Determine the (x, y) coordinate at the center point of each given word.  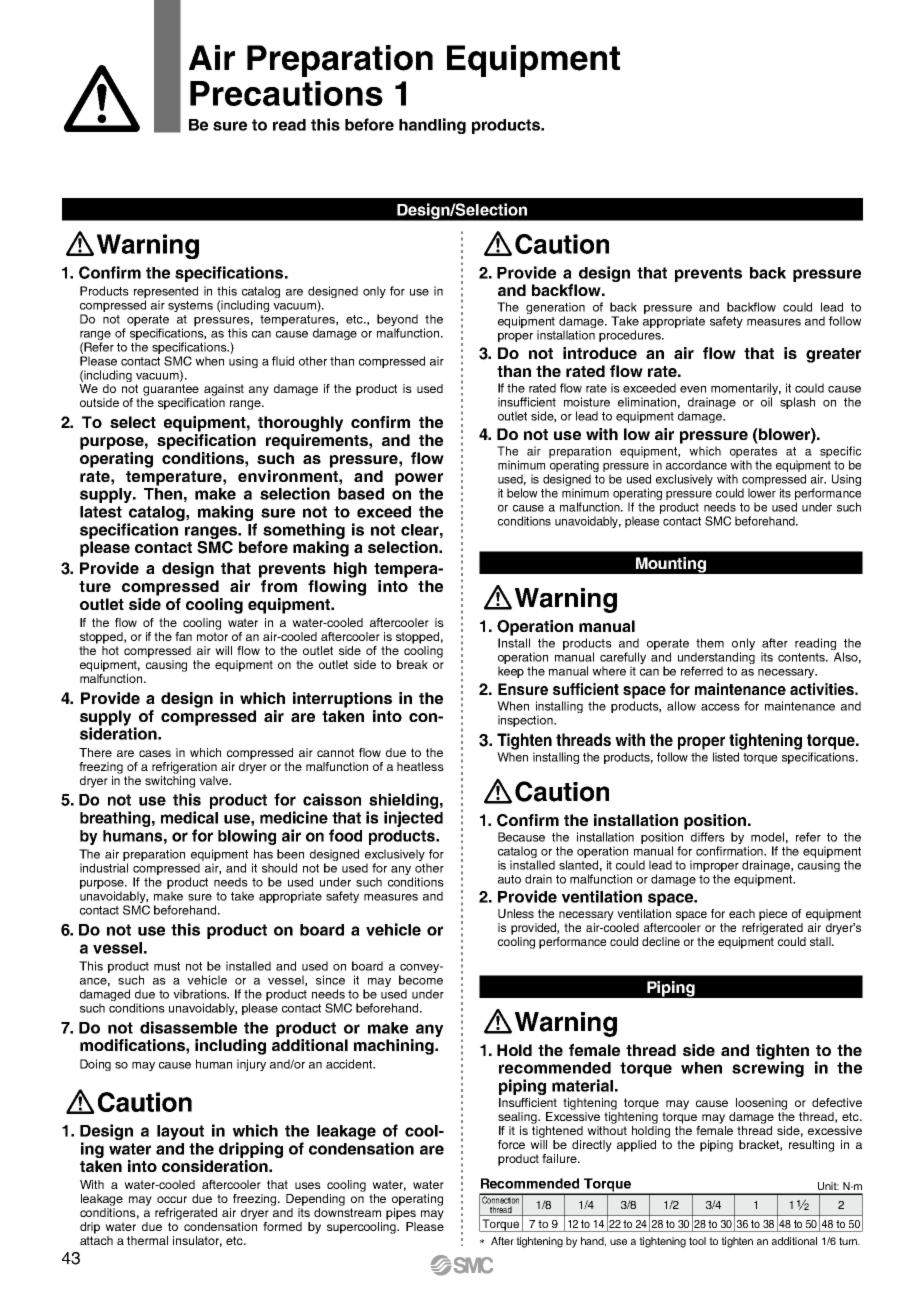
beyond (397, 320)
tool (697, 1241)
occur (172, 1199)
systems (190, 306)
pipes (401, 1214)
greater (833, 355)
